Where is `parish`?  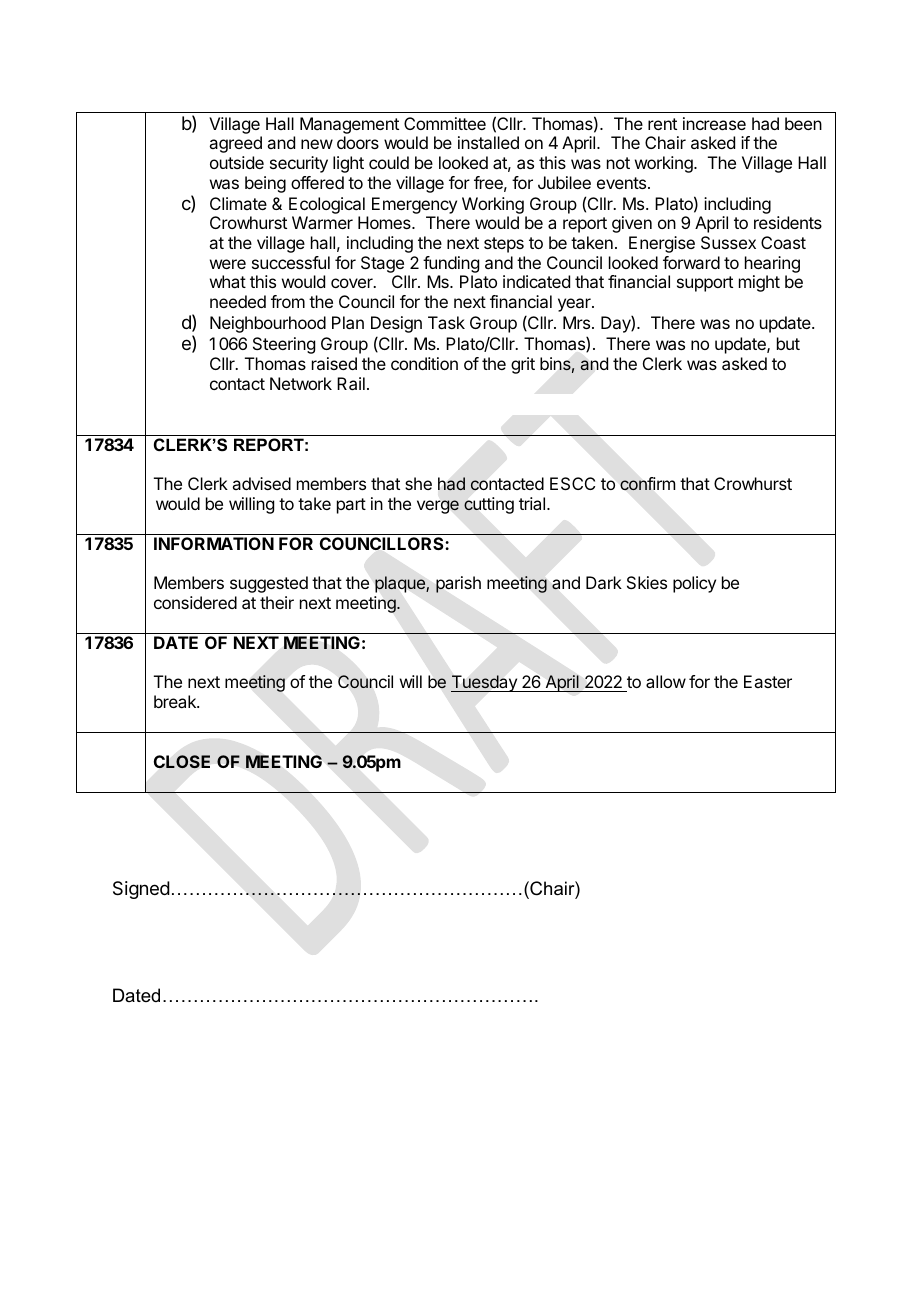
parish is located at coordinates (458, 584).
